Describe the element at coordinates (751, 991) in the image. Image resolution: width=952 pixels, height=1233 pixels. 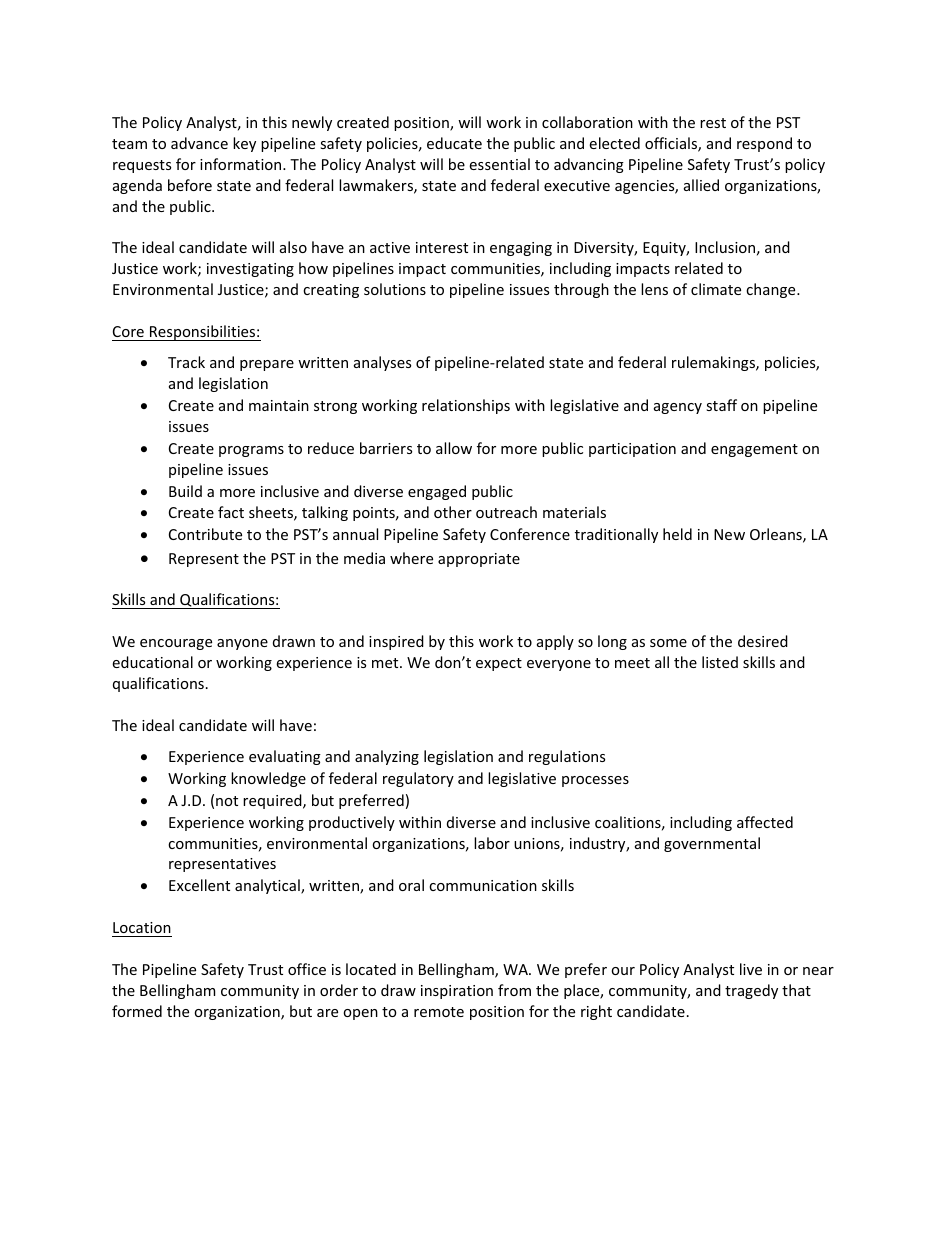
I see `tragedy` at that location.
